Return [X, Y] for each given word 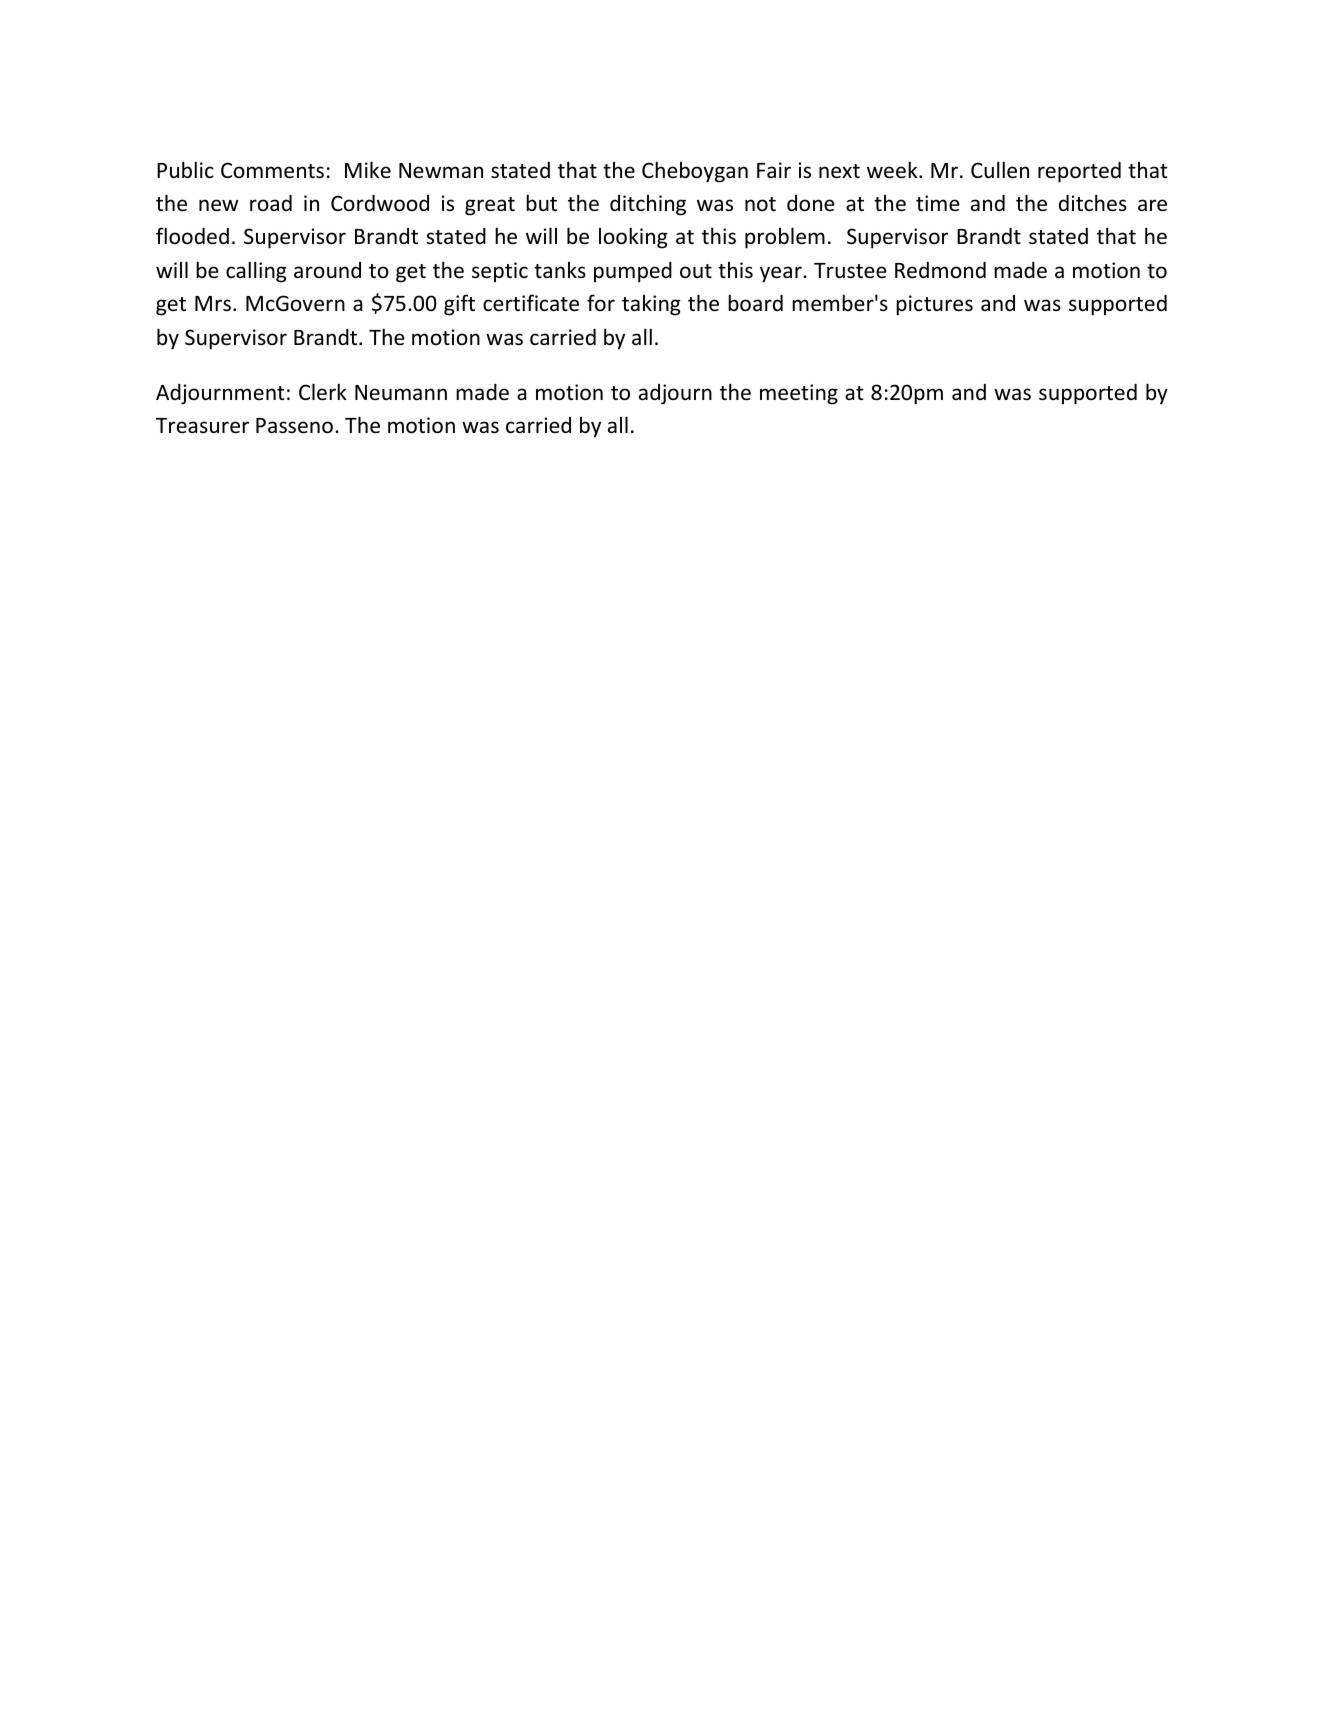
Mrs [213, 304]
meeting [799, 394]
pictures [934, 305]
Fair [774, 170]
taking [651, 305]
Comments [272, 170]
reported [1079, 172]
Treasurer [202, 426]
